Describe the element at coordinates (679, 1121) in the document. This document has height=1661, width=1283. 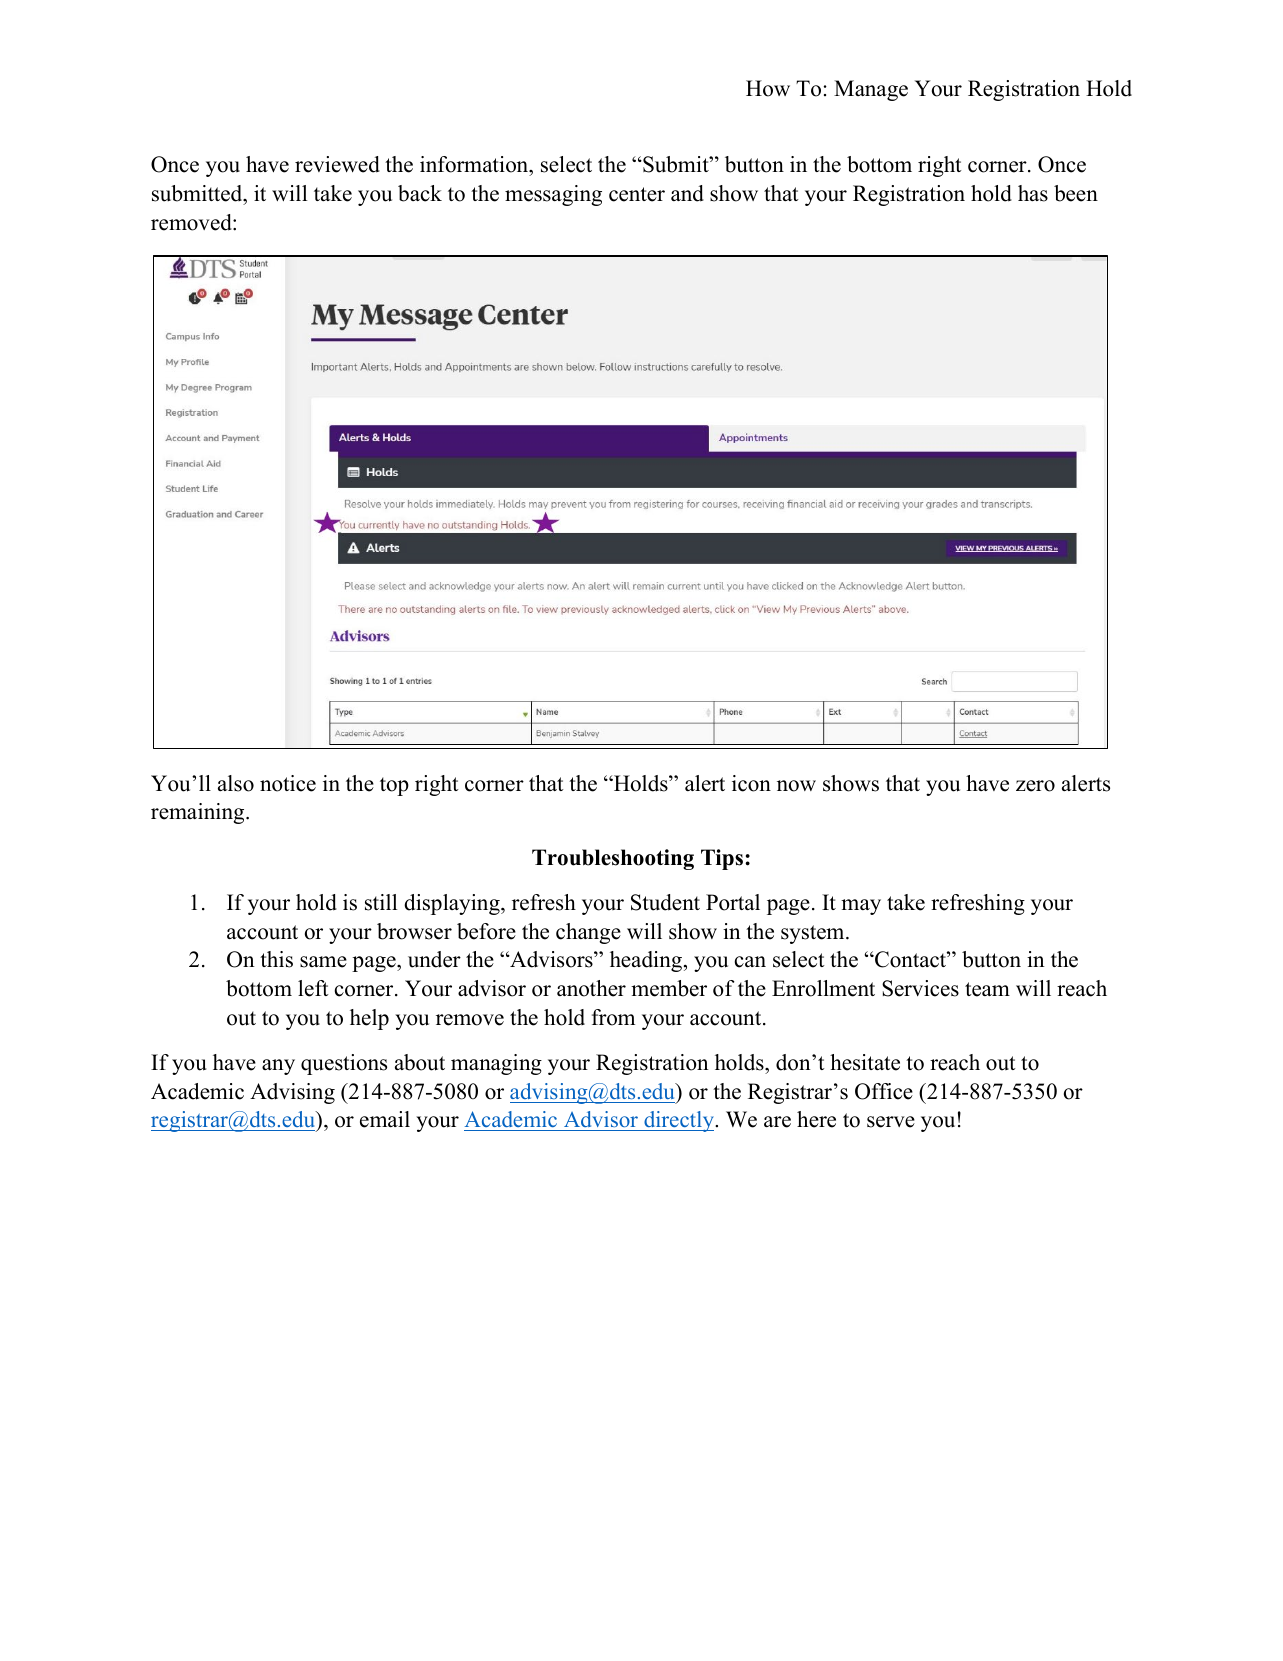
I see `directly` at that location.
